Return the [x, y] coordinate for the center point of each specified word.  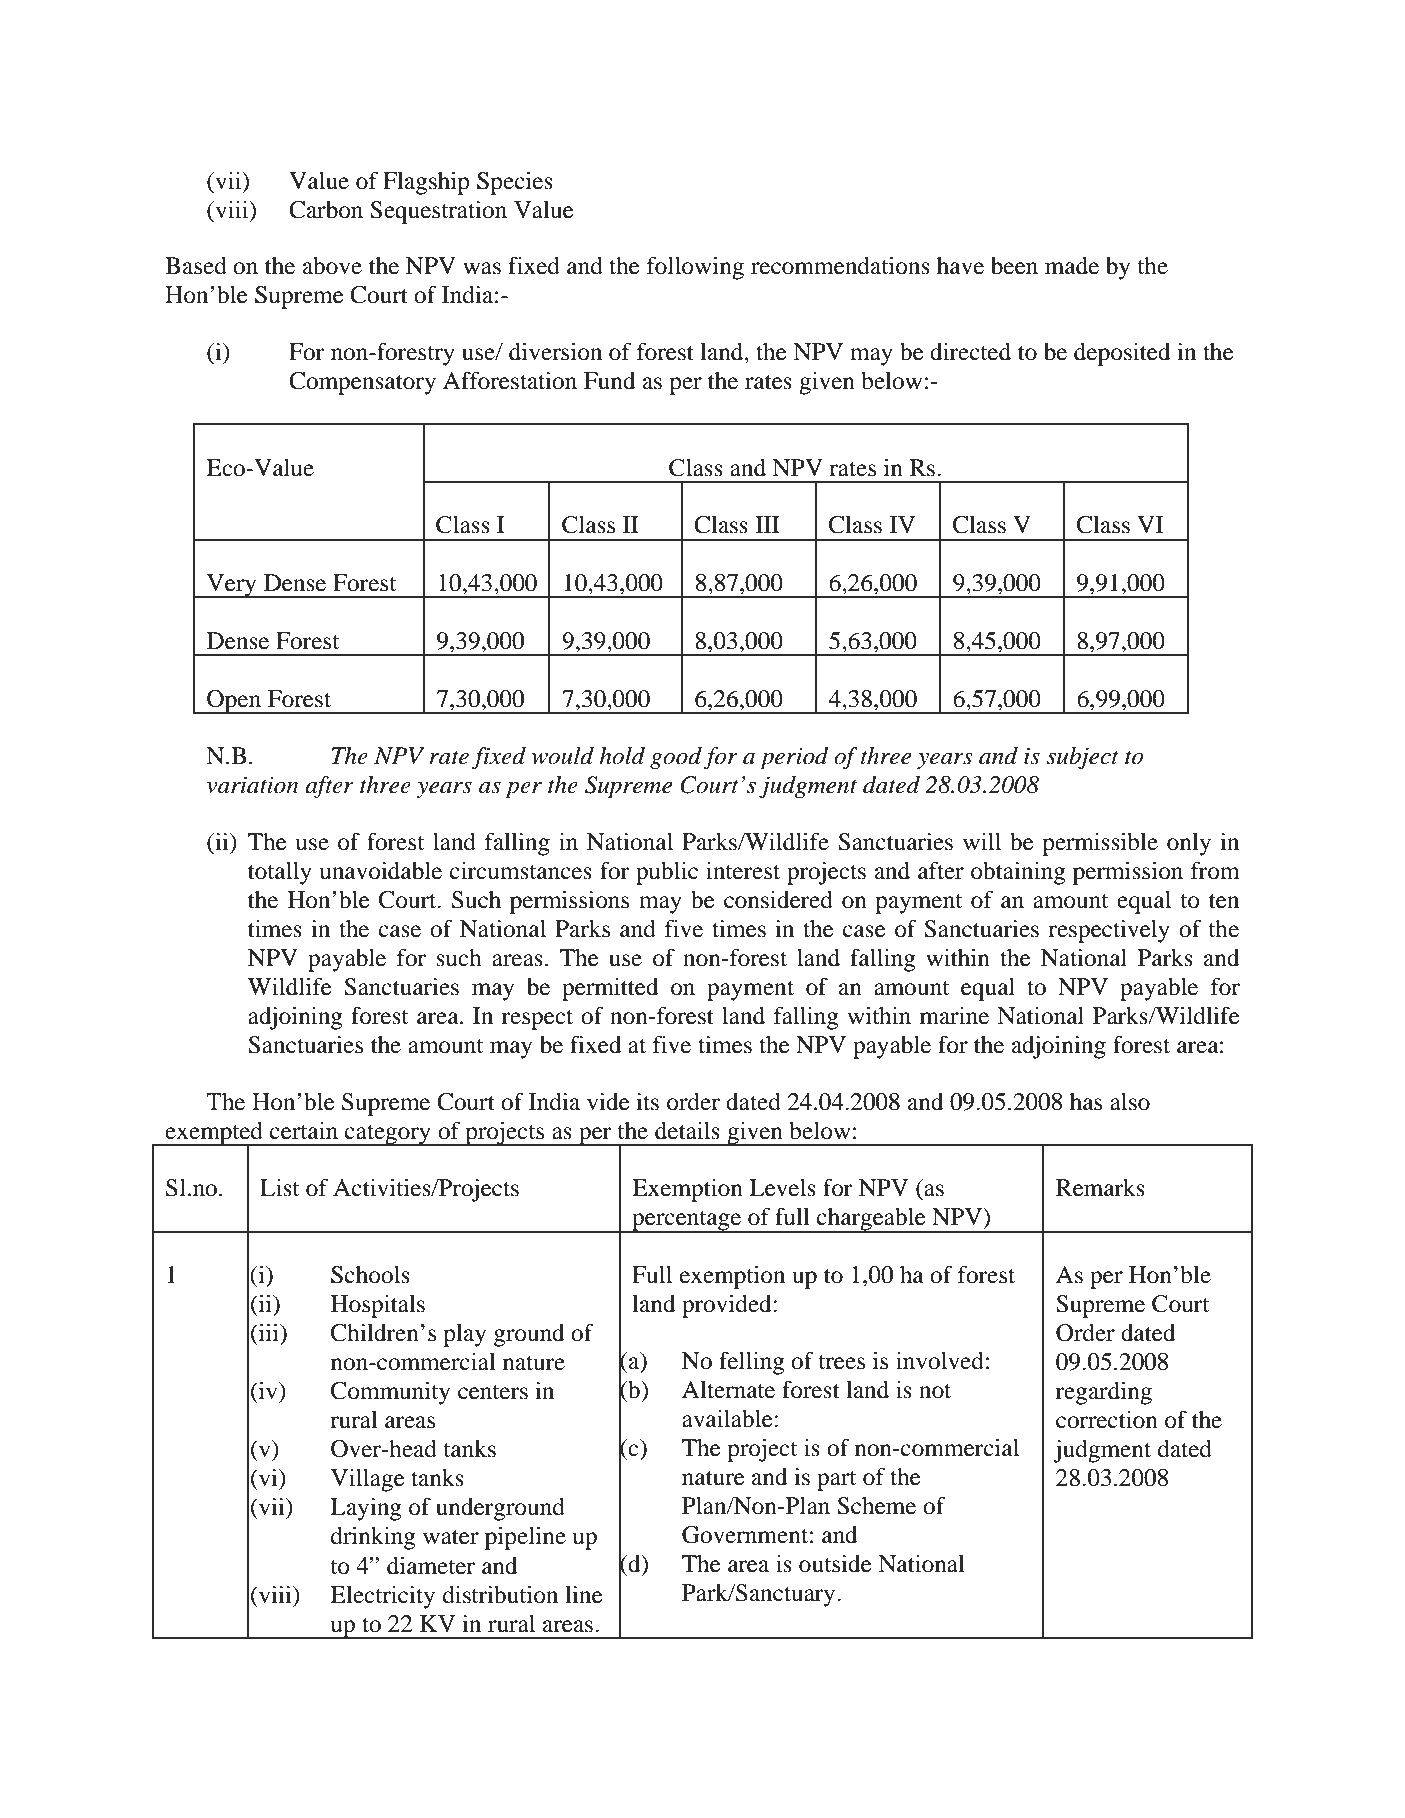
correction [1107, 1420]
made [1072, 266]
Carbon [326, 210]
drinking [373, 1538]
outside [835, 1564]
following [695, 268]
